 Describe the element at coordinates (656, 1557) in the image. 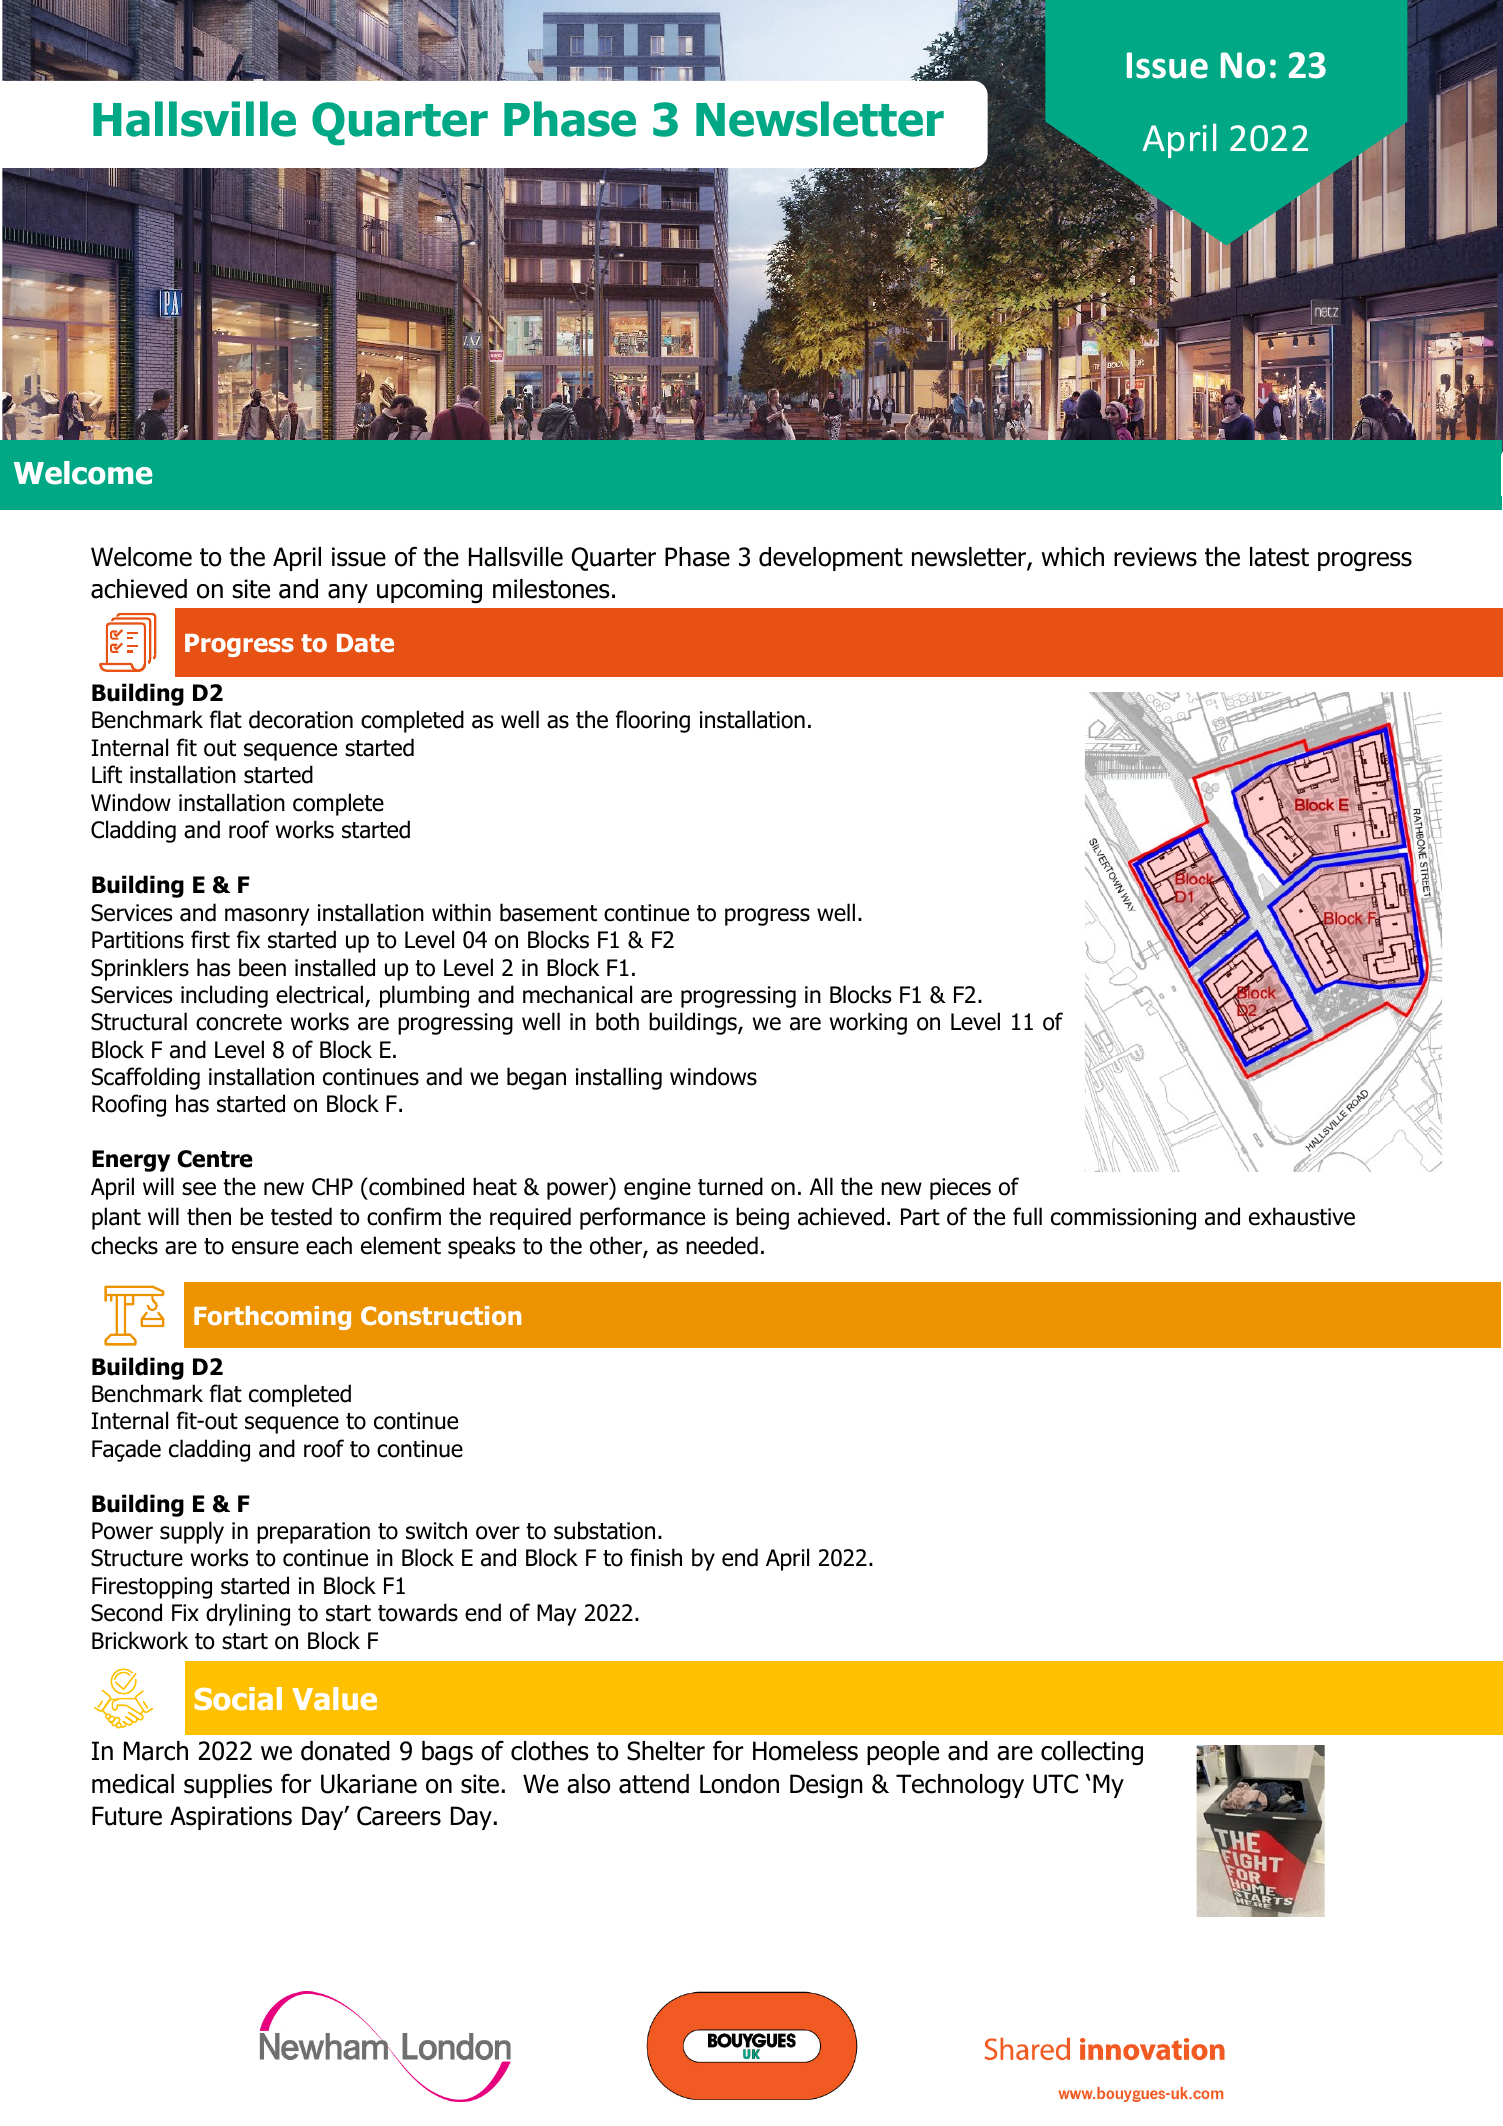

I see `finish` at that location.
